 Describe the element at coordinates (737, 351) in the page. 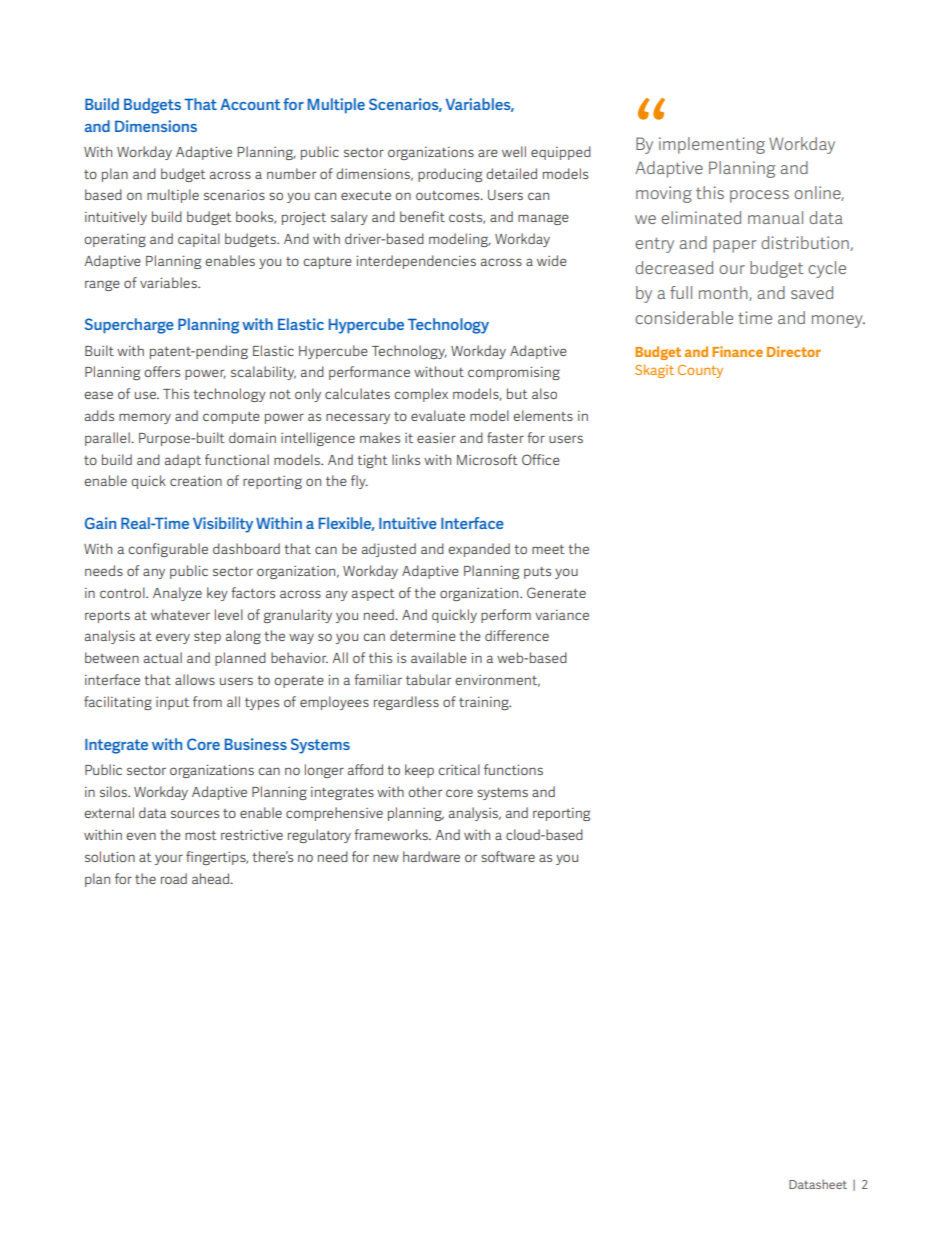

I see `Finance` at that location.
